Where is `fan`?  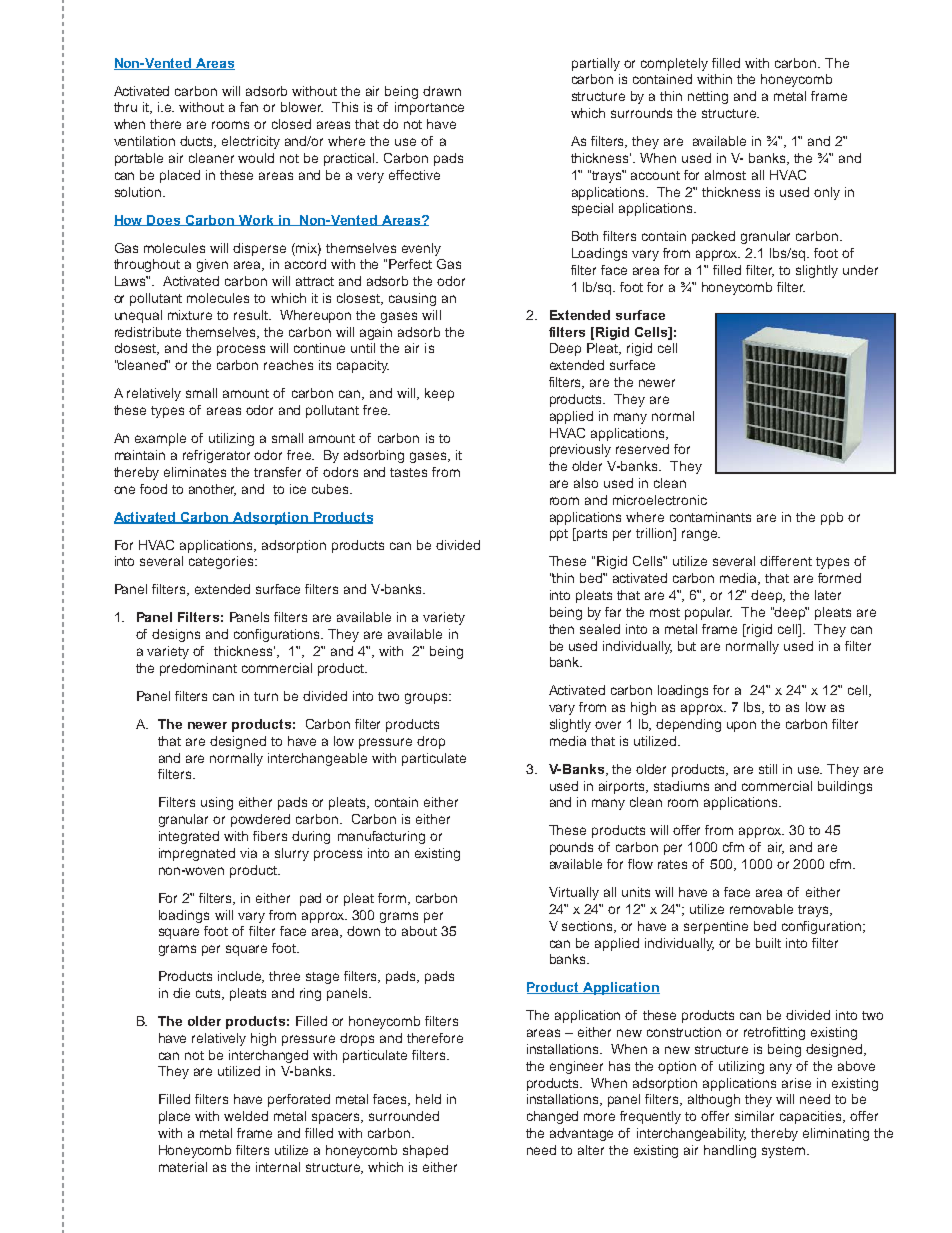 fan is located at coordinates (249, 107).
